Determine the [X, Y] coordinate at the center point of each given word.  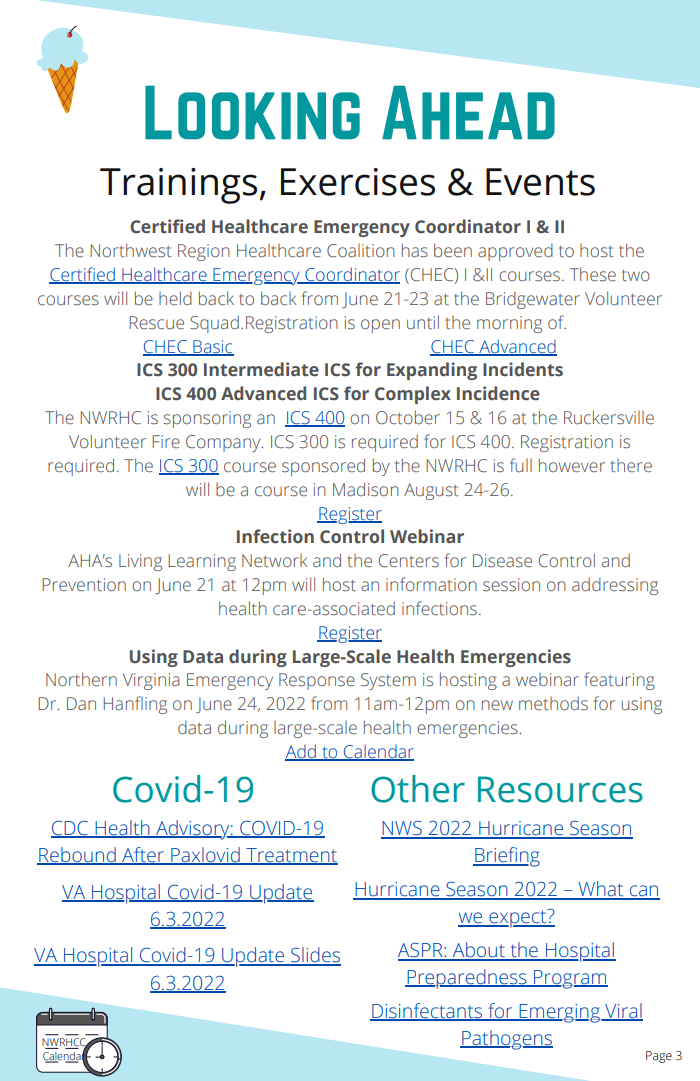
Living [140, 562]
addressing [615, 586]
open [380, 326]
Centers [408, 561]
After [143, 856]
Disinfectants [427, 1012]
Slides [315, 956]
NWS [402, 829]
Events [540, 182]
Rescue [156, 323]
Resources [560, 789]
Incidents [523, 369]
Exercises [358, 182]
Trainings [178, 186]
